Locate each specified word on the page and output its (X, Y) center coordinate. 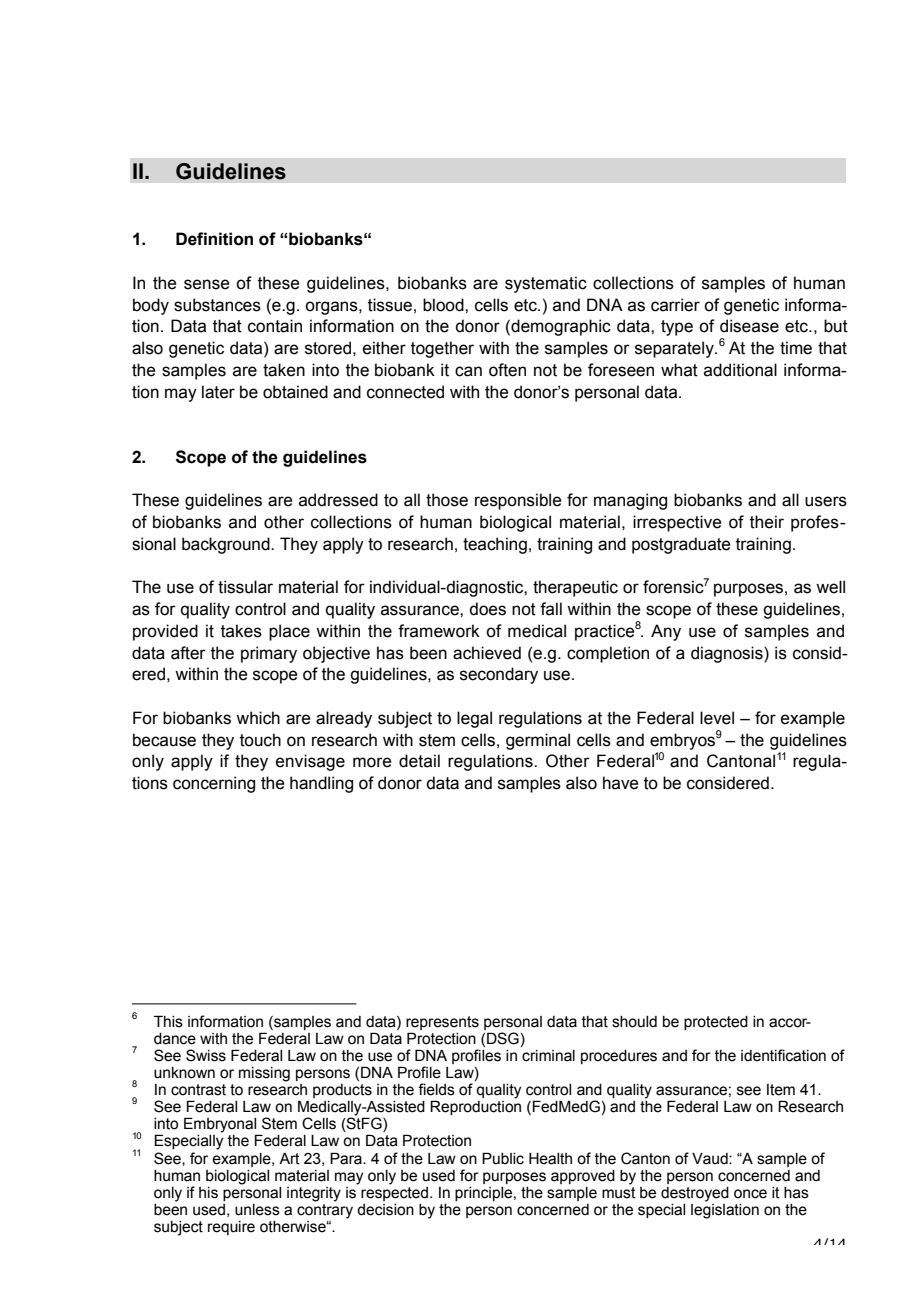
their (767, 522)
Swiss (206, 1055)
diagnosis (728, 654)
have (621, 783)
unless (257, 1210)
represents (442, 1023)
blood (444, 305)
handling (321, 784)
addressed (338, 500)
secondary (499, 675)
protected (716, 1023)
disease (749, 326)
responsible (518, 501)
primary (269, 654)
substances (217, 305)
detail (419, 761)
